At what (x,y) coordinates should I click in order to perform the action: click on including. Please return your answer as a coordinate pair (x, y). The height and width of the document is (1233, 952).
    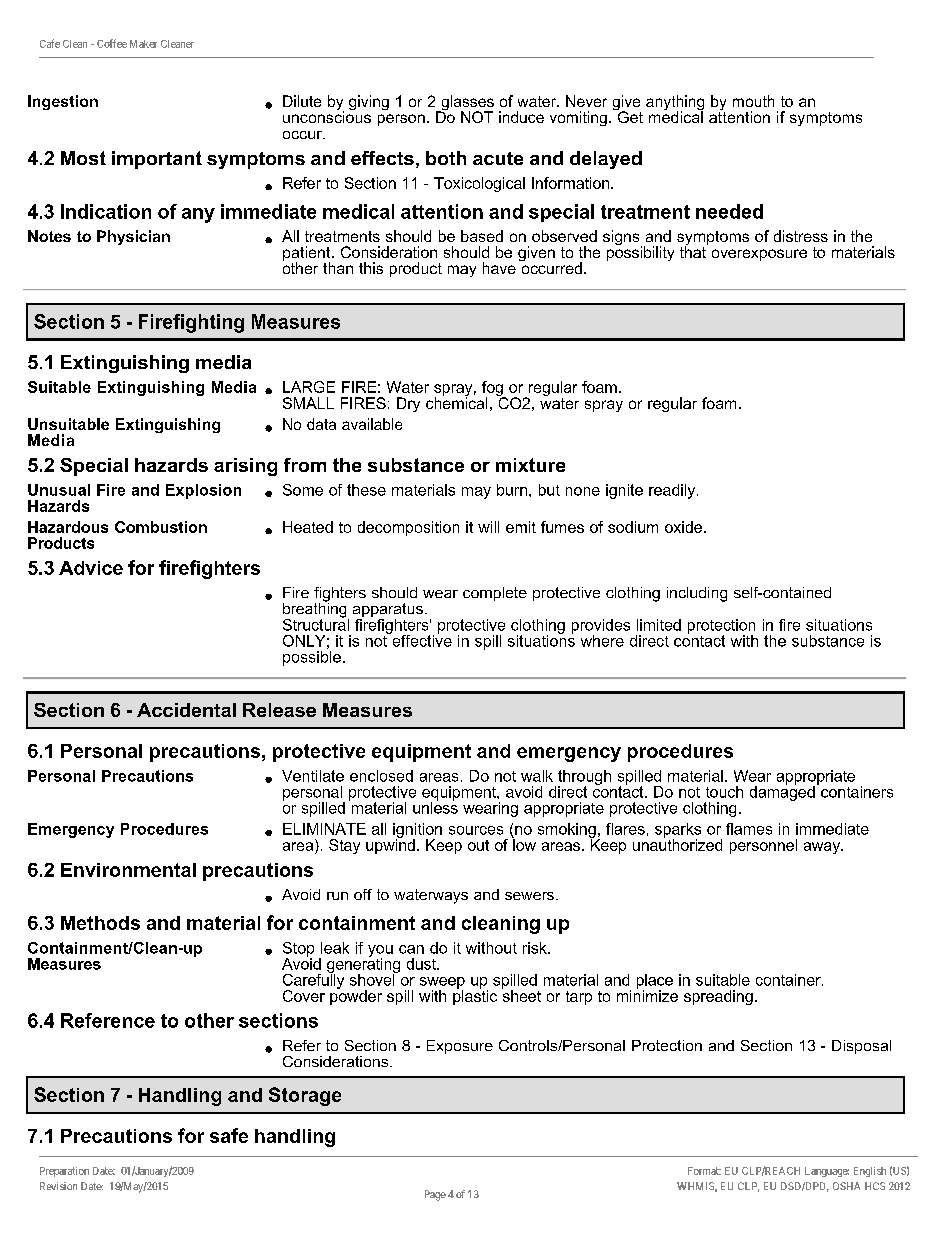
    Looking at the image, I should click on (697, 594).
